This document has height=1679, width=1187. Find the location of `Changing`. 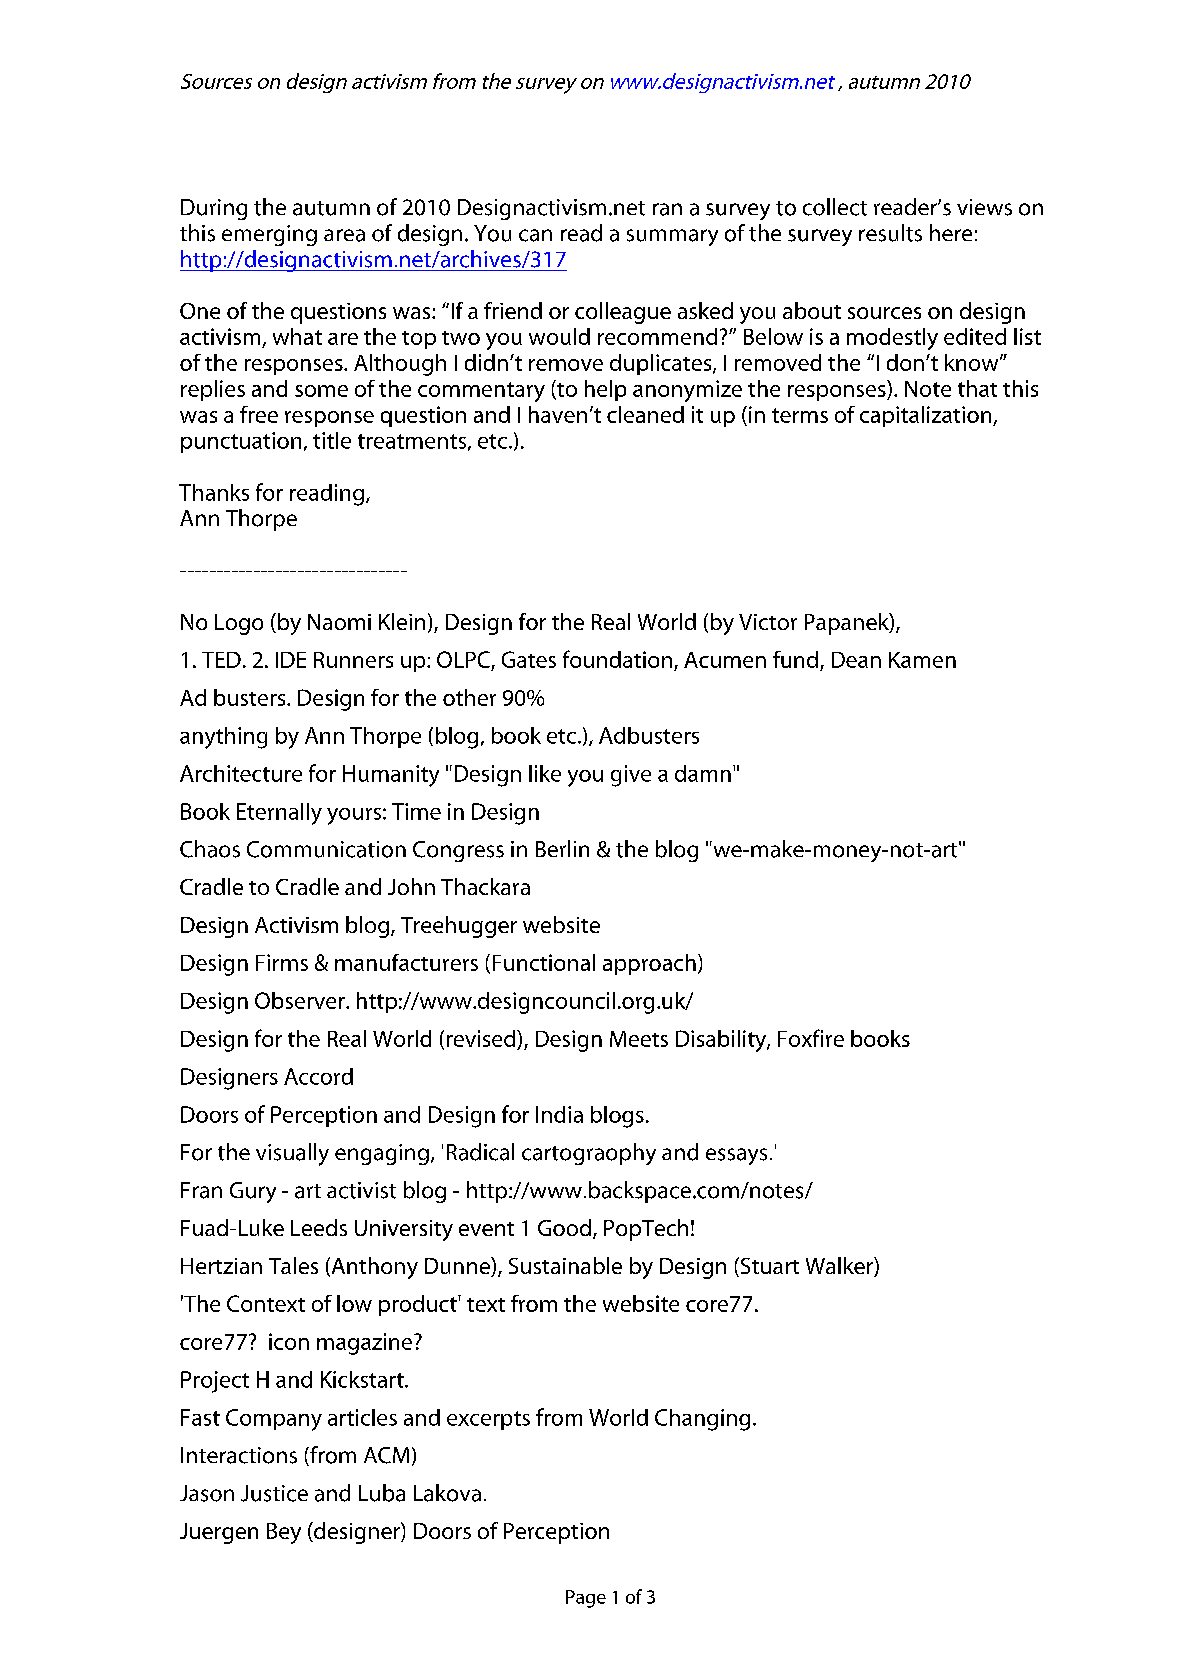

Changing is located at coordinates (702, 1420).
